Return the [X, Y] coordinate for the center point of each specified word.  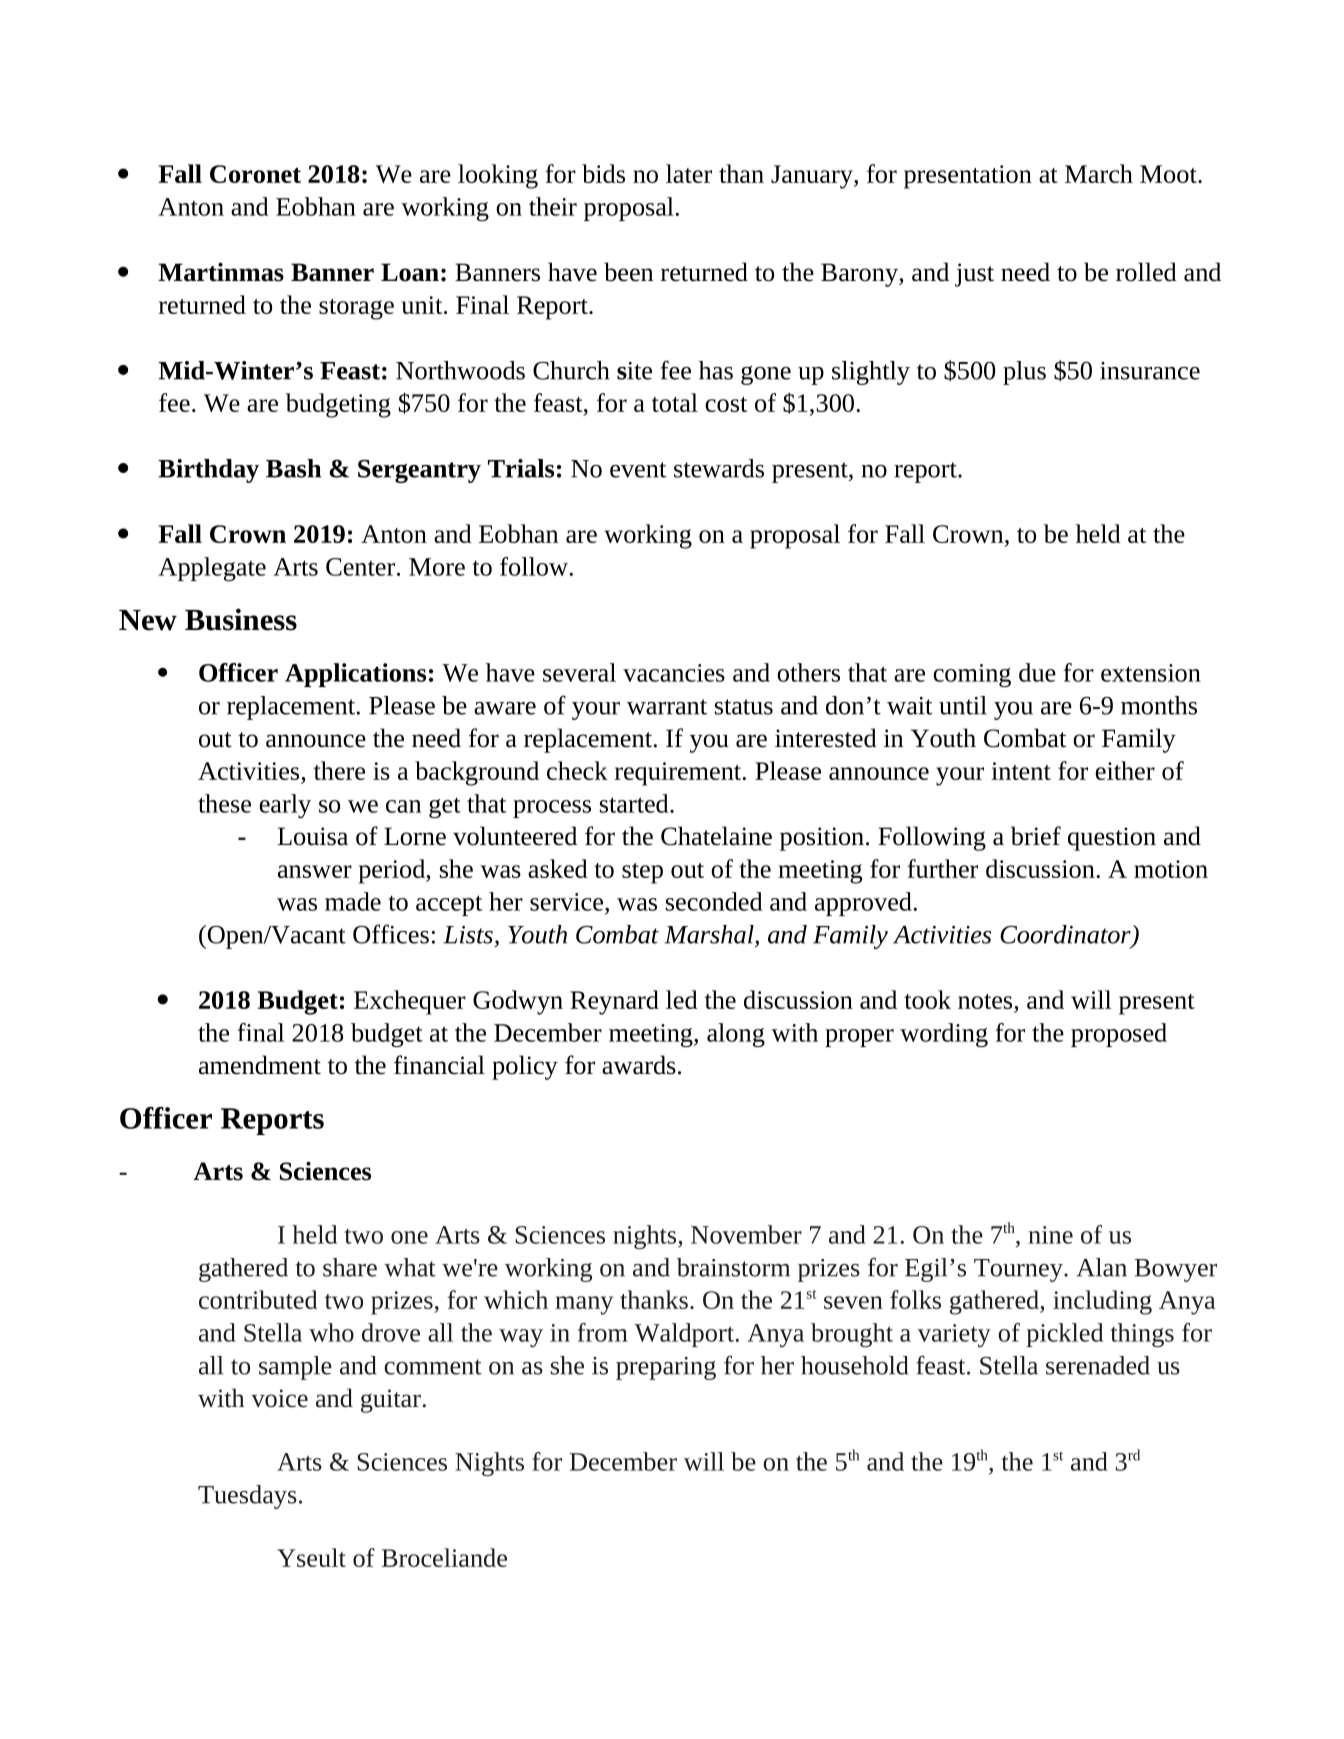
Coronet [255, 174]
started [635, 803]
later [689, 173]
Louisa [313, 836]
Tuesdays [247, 1497]
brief [1036, 836]
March [1099, 173]
